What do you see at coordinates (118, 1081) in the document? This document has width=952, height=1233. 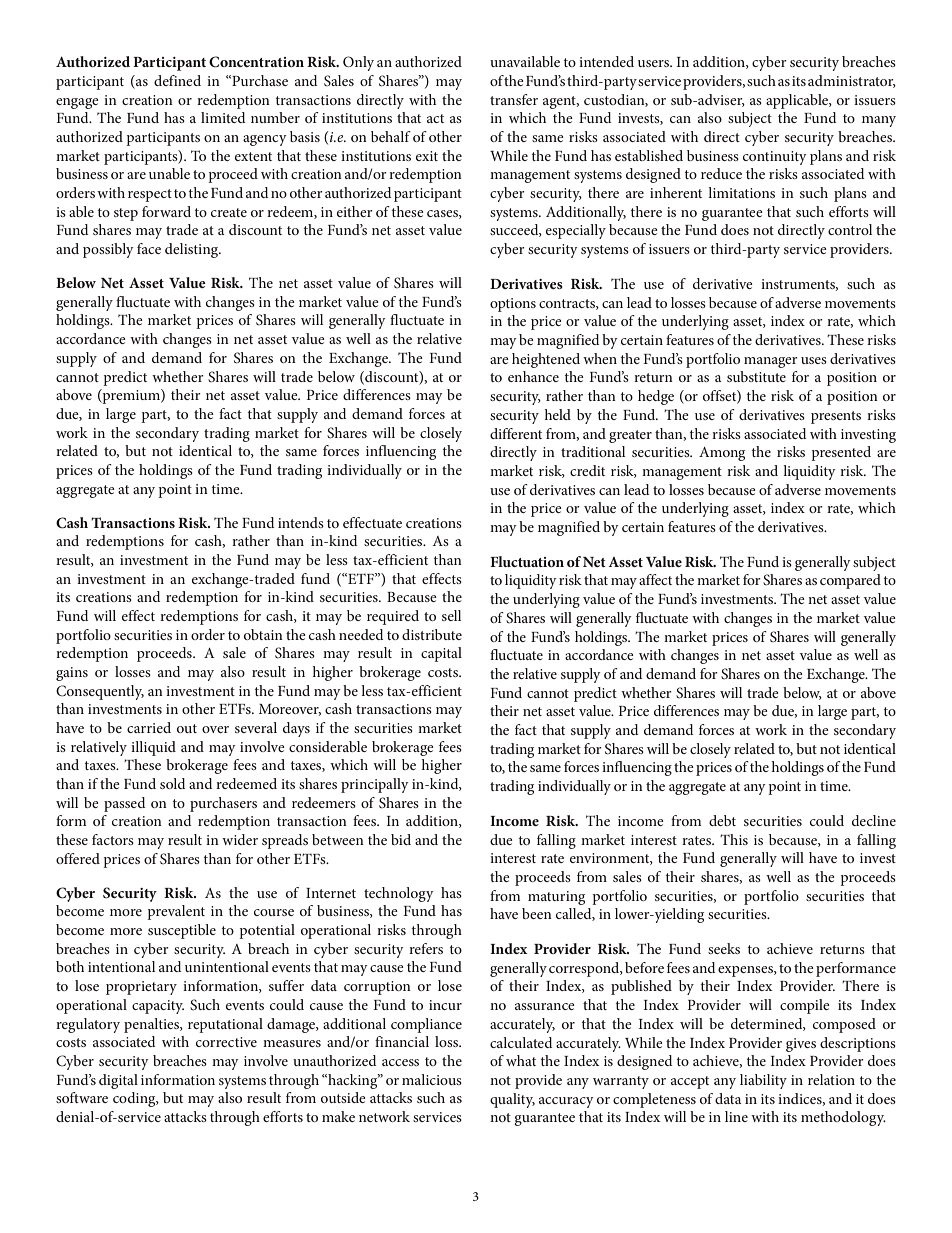 I see `digital` at bounding box center [118, 1081].
